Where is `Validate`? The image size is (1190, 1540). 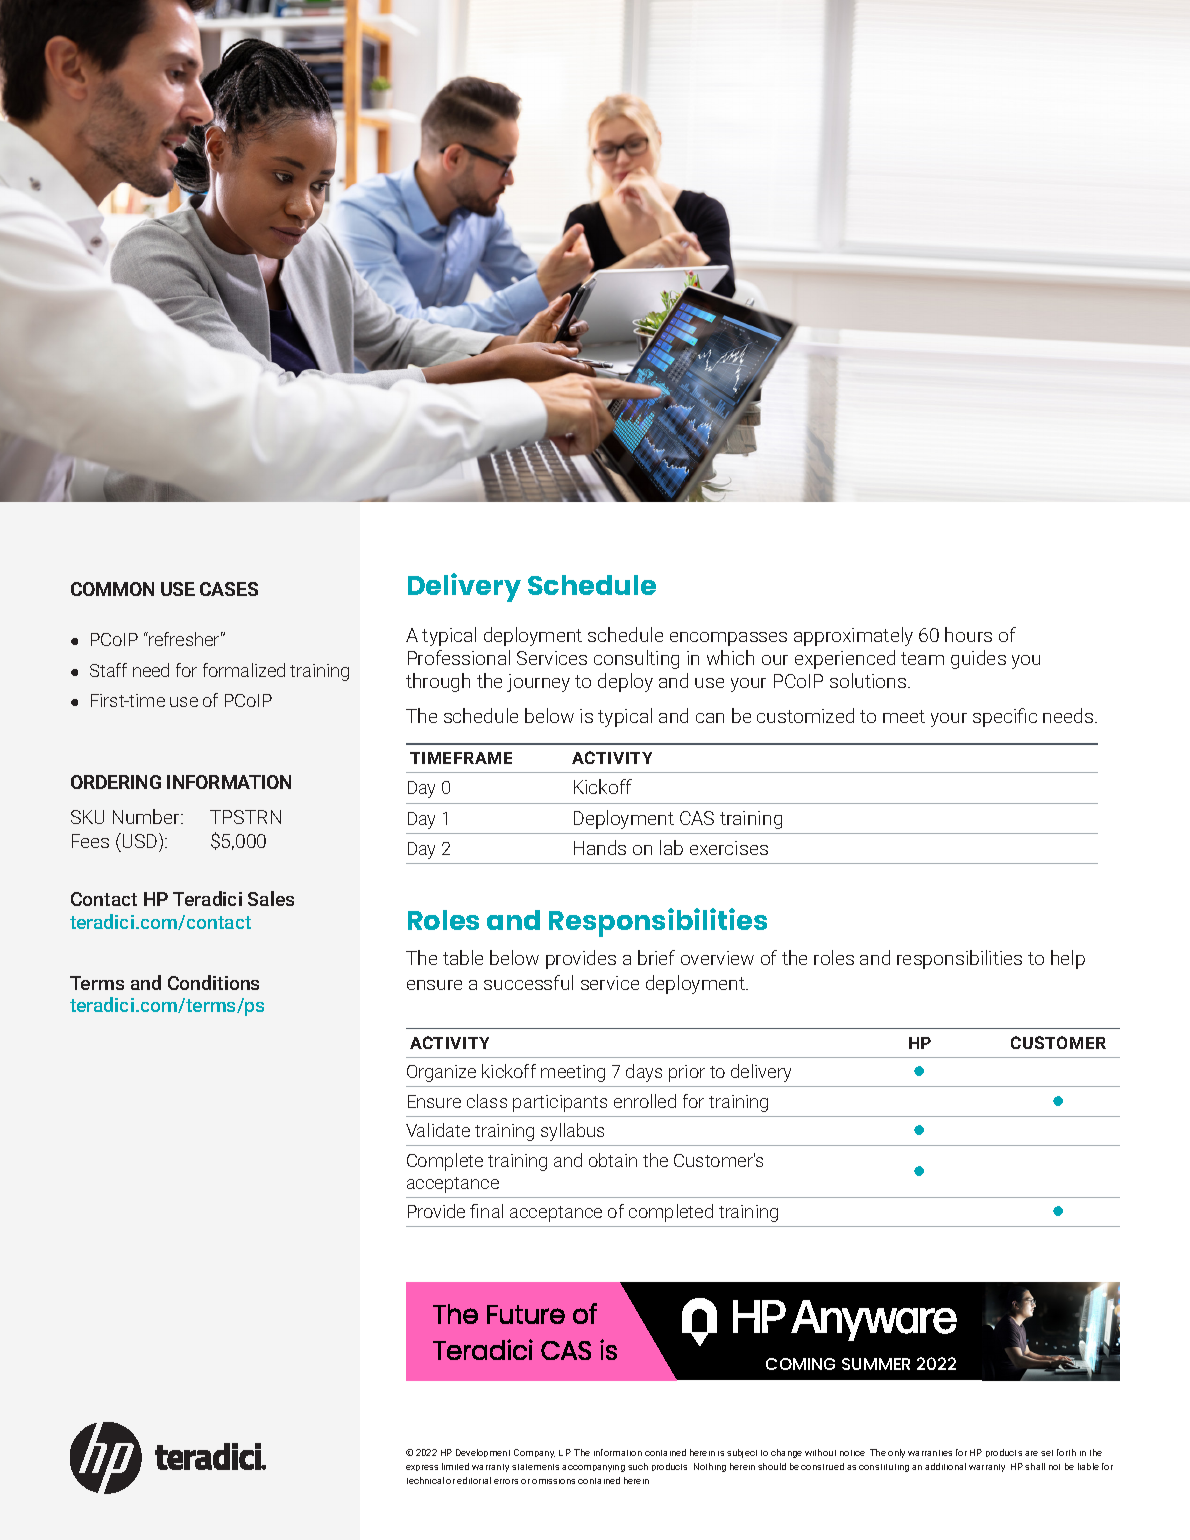 Validate is located at coordinates (438, 1130).
